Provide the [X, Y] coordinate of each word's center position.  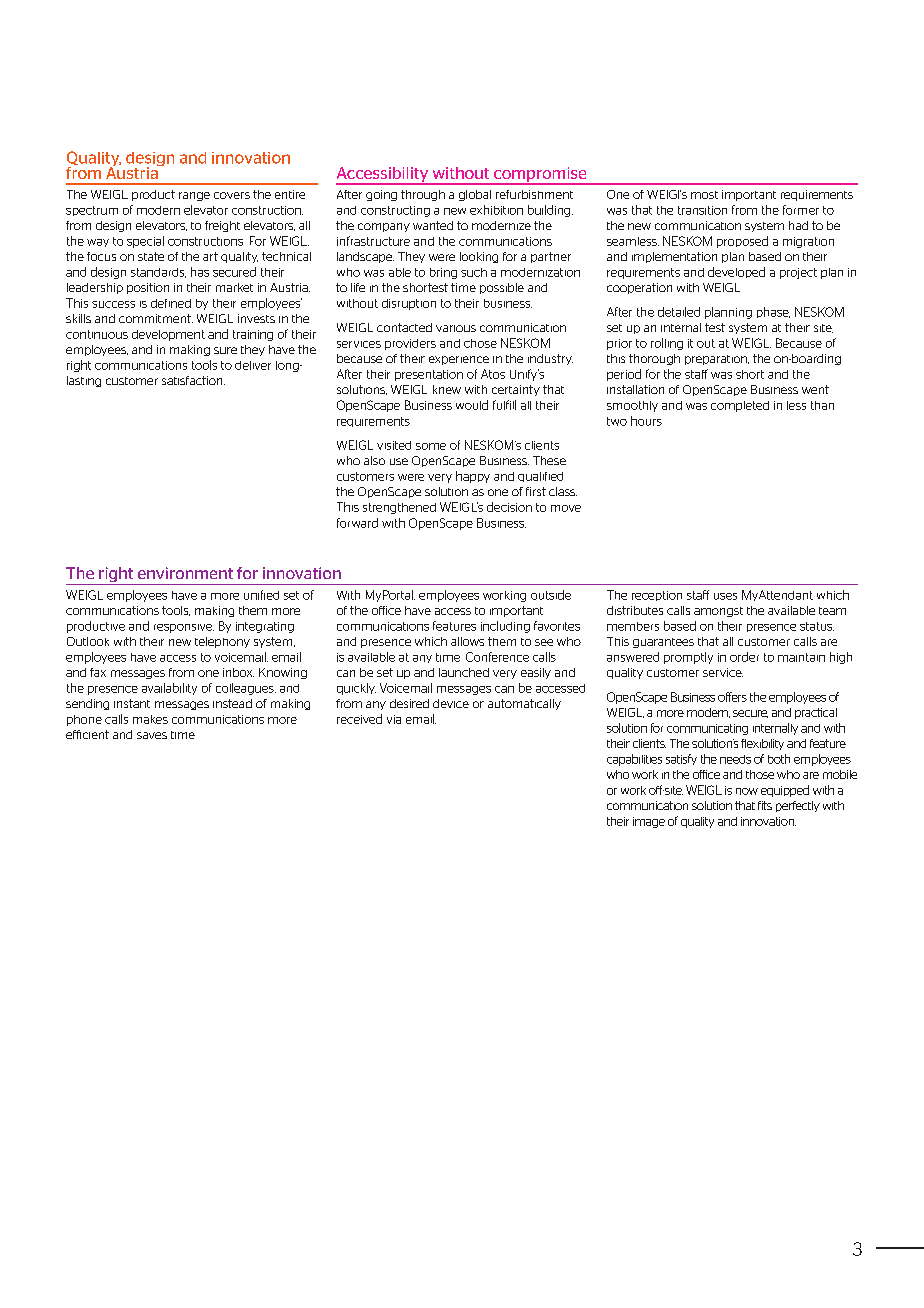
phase [773, 312]
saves [152, 735]
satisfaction [193, 380]
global [475, 195]
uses [725, 596]
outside [551, 595]
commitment [156, 318]
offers [732, 697]
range [194, 196]
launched [464, 672]
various [456, 328]
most [704, 195]
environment [185, 573]
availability [169, 689]
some [431, 446]
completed [740, 406]
